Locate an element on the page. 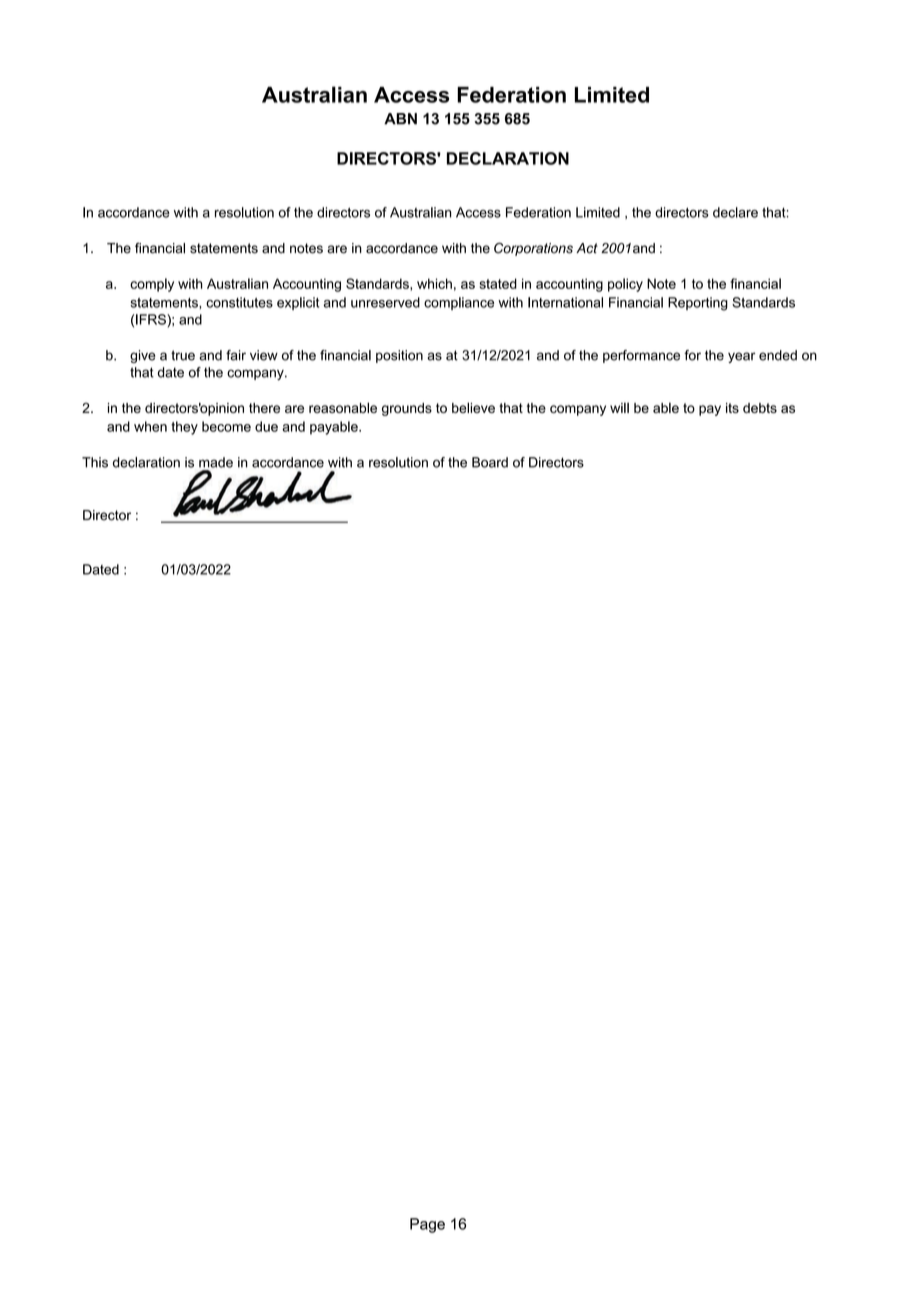 This document has width=924, height=1307. made is located at coordinates (216, 462).
